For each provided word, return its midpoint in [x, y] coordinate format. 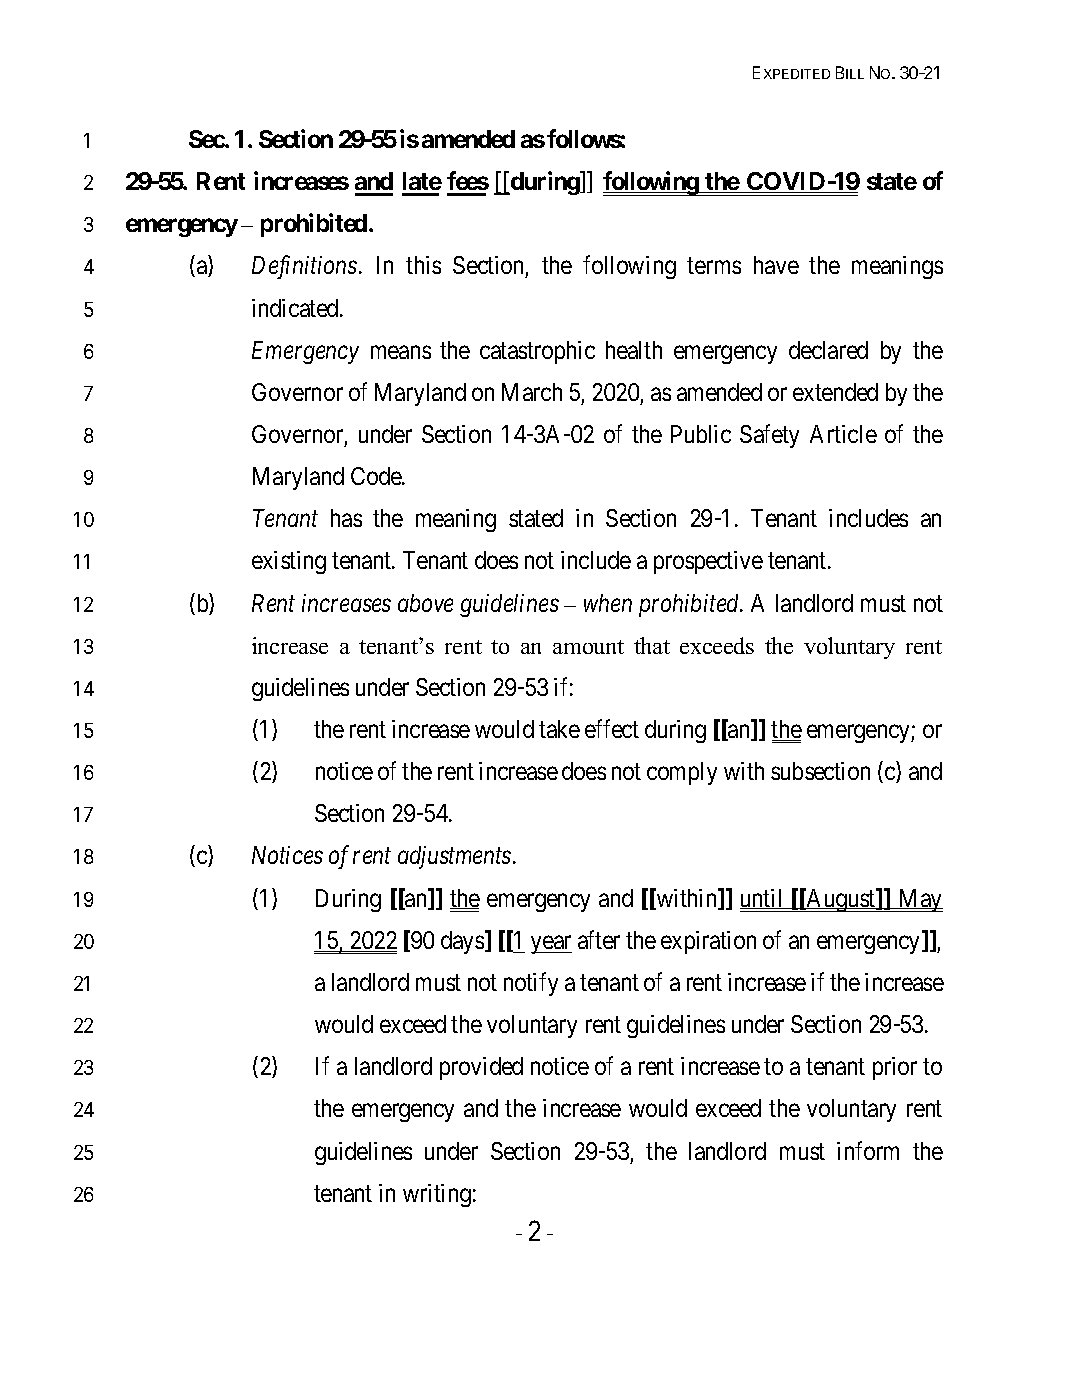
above [425, 603]
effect [612, 728]
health [634, 350]
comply [682, 773]
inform [868, 1150]
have [776, 265]
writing [437, 1195]
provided [481, 1068]
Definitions [304, 267]
